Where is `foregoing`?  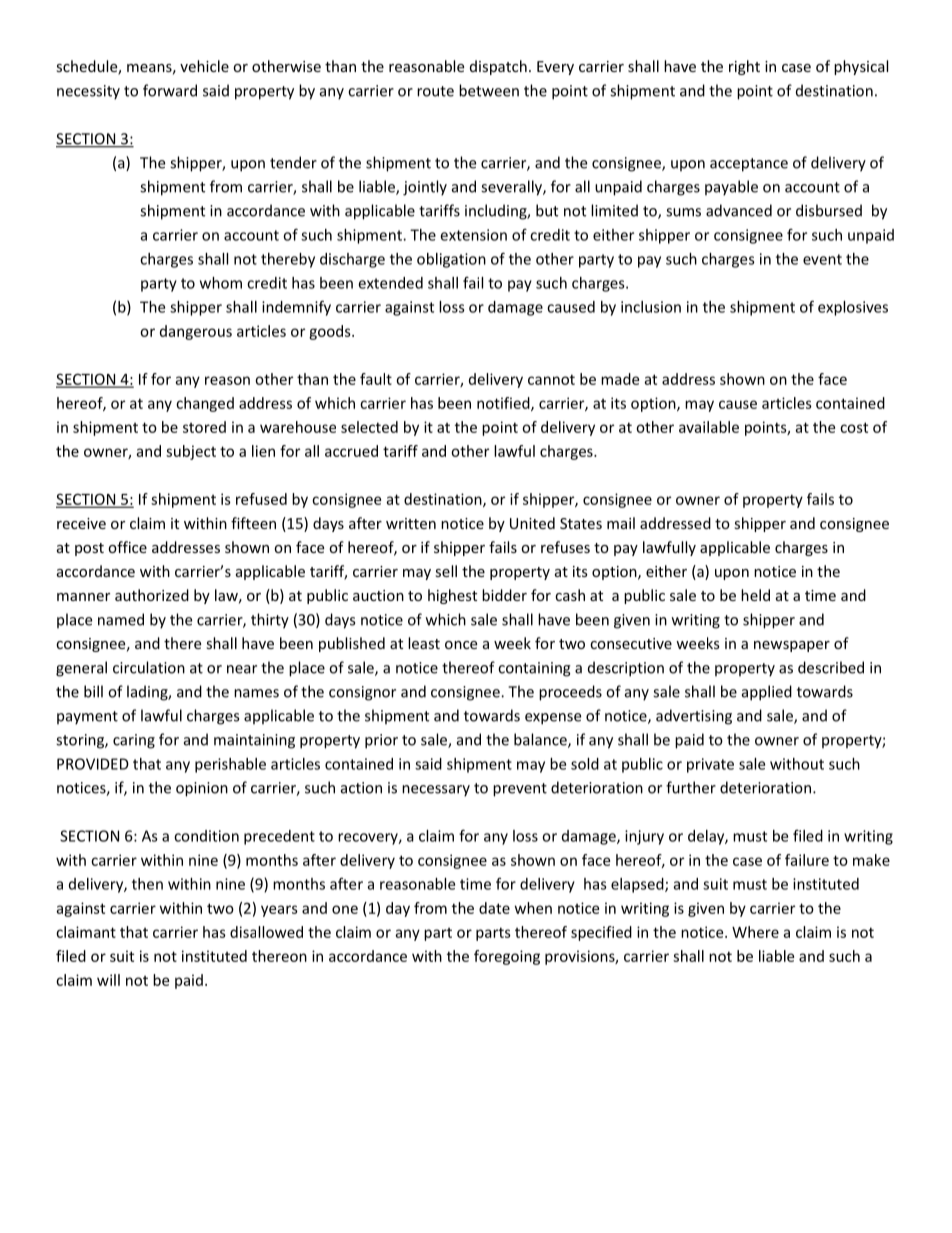
foregoing is located at coordinates (507, 957).
